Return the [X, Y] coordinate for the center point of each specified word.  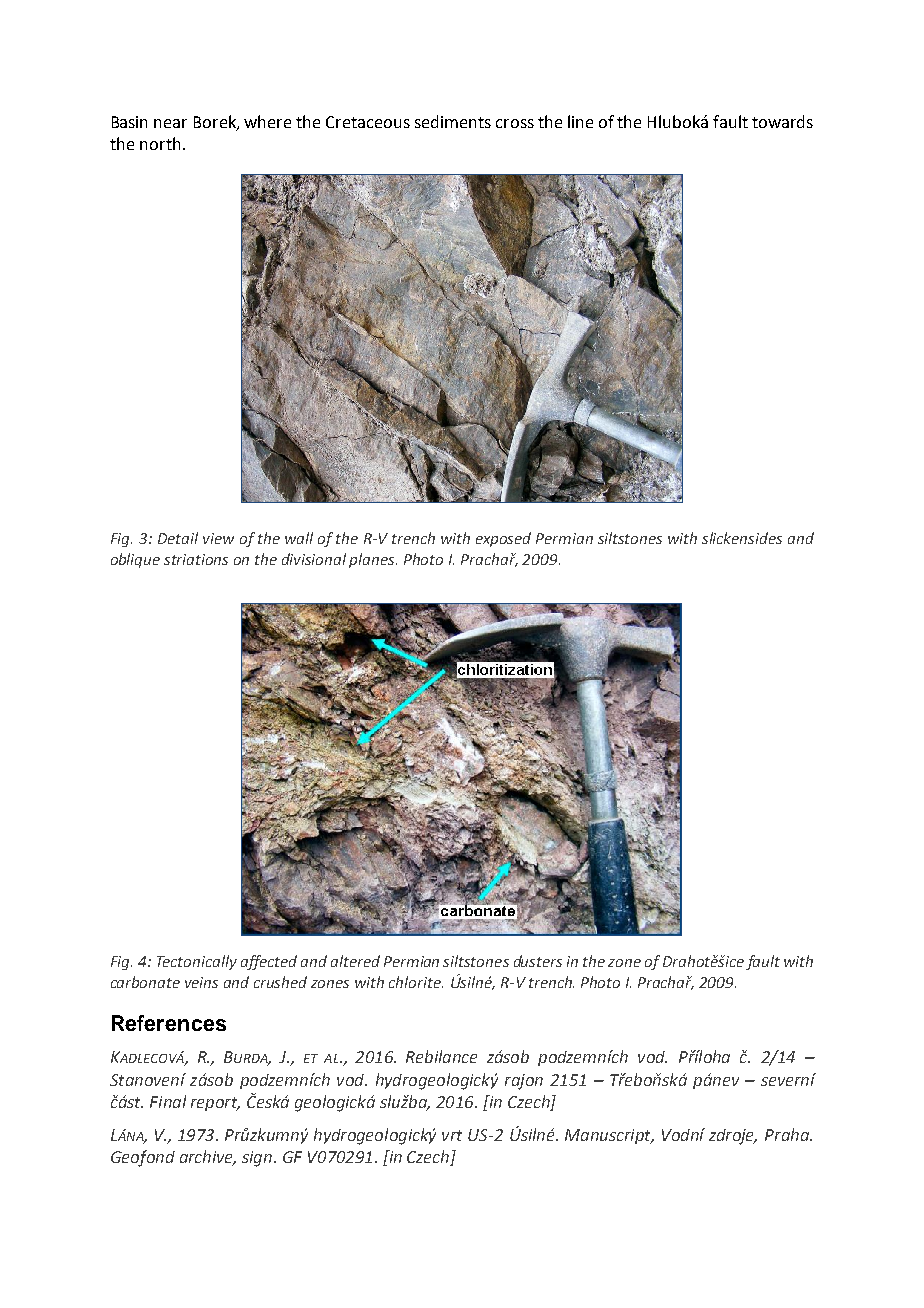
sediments [453, 121]
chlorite [416, 982]
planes [373, 560]
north [160, 143]
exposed [503, 539]
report [215, 1104]
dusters [538, 961]
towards [782, 121]
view [218, 538]
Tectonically [197, 962]
